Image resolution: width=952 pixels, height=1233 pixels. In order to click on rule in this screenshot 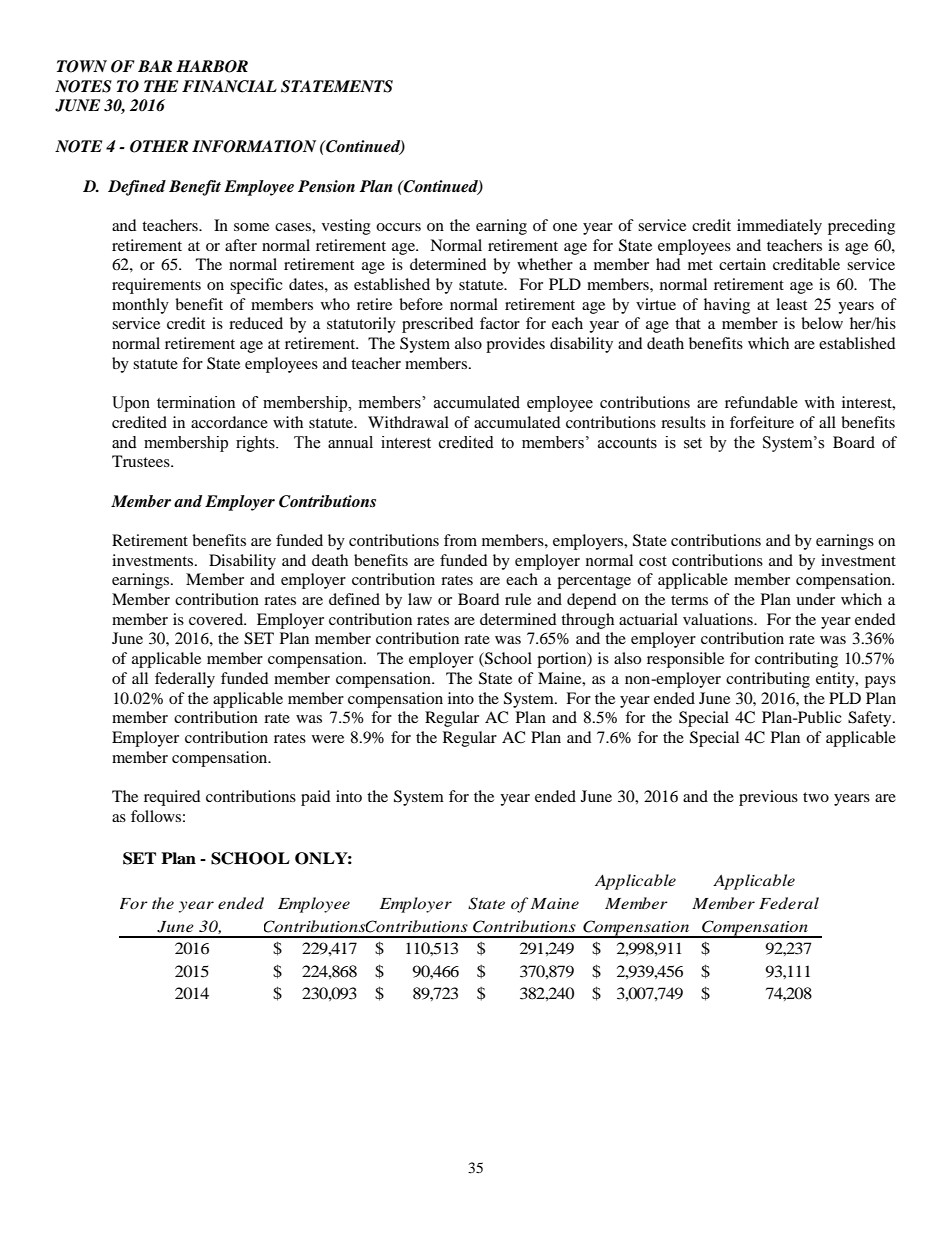, I will do `click(518, 599)`.
